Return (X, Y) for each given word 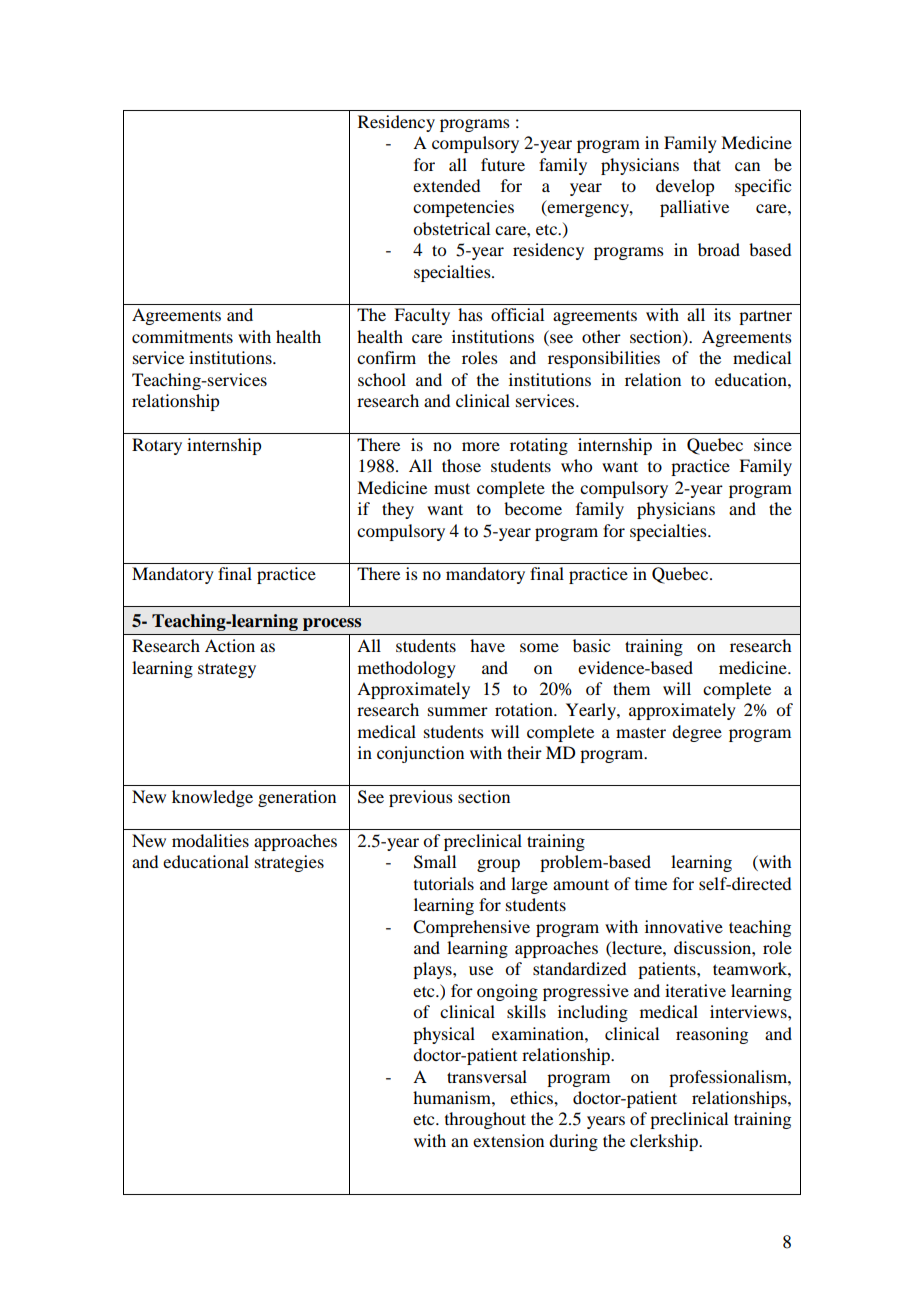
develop (685, 187)
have (487, 645)
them (631, 688)
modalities (210, 840)
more (481, 446)
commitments (182, 336)
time (651, 883)
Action (230, 645)
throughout (485, 1120)
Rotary (157, 446)
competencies (463, 208)
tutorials (444, 883)
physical (444, 1035)
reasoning (712, 1035)
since (773, 444)
